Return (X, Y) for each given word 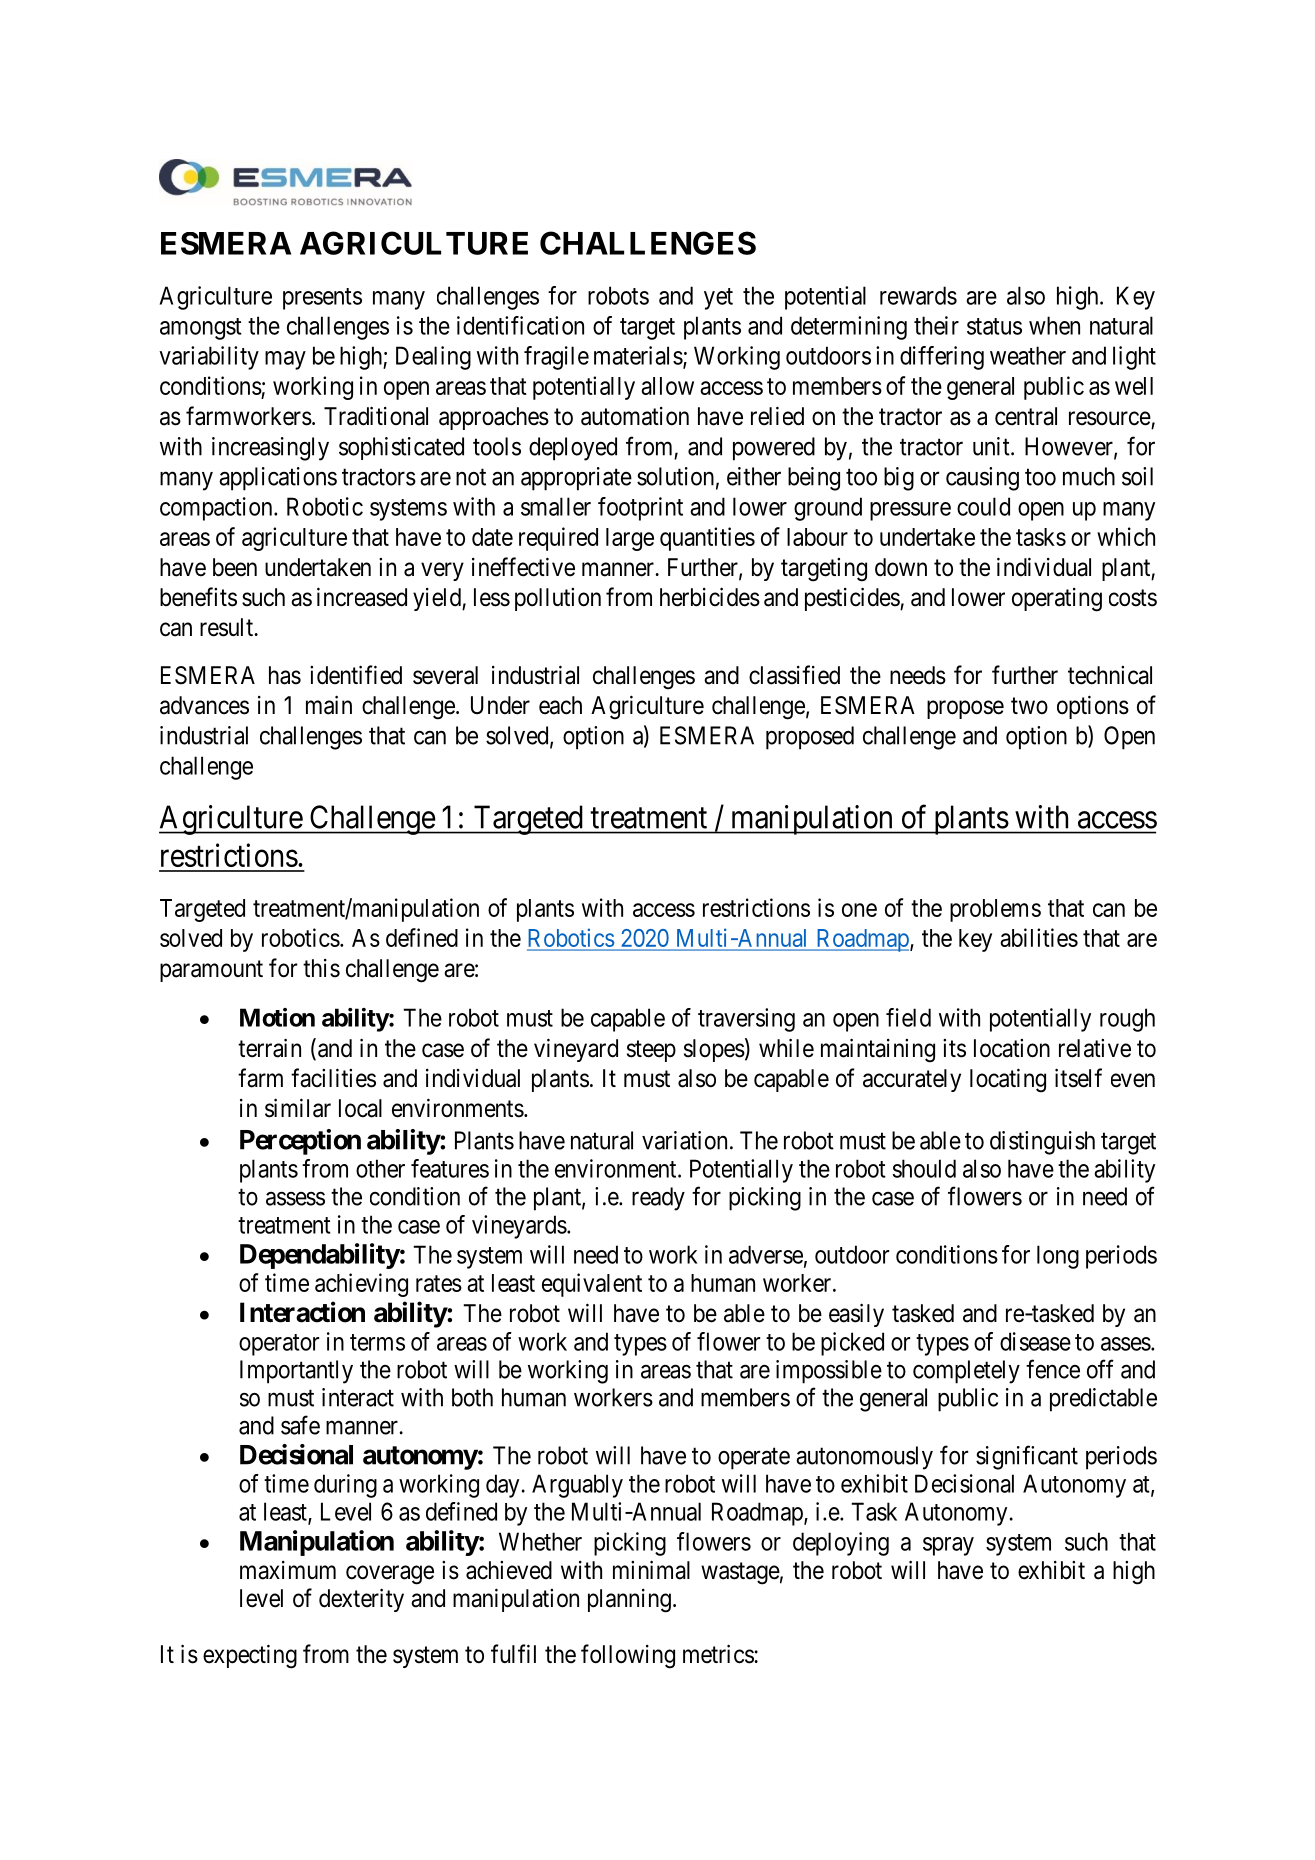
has (285, 675)
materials (638, 355)
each (560, 705)
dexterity (361, 1600)
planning (629, 1601)
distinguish (1042, 1143)
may (285, 360)
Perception (300, 1142)
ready (658, 1199)
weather (1028, 355)
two (1029, 705)
